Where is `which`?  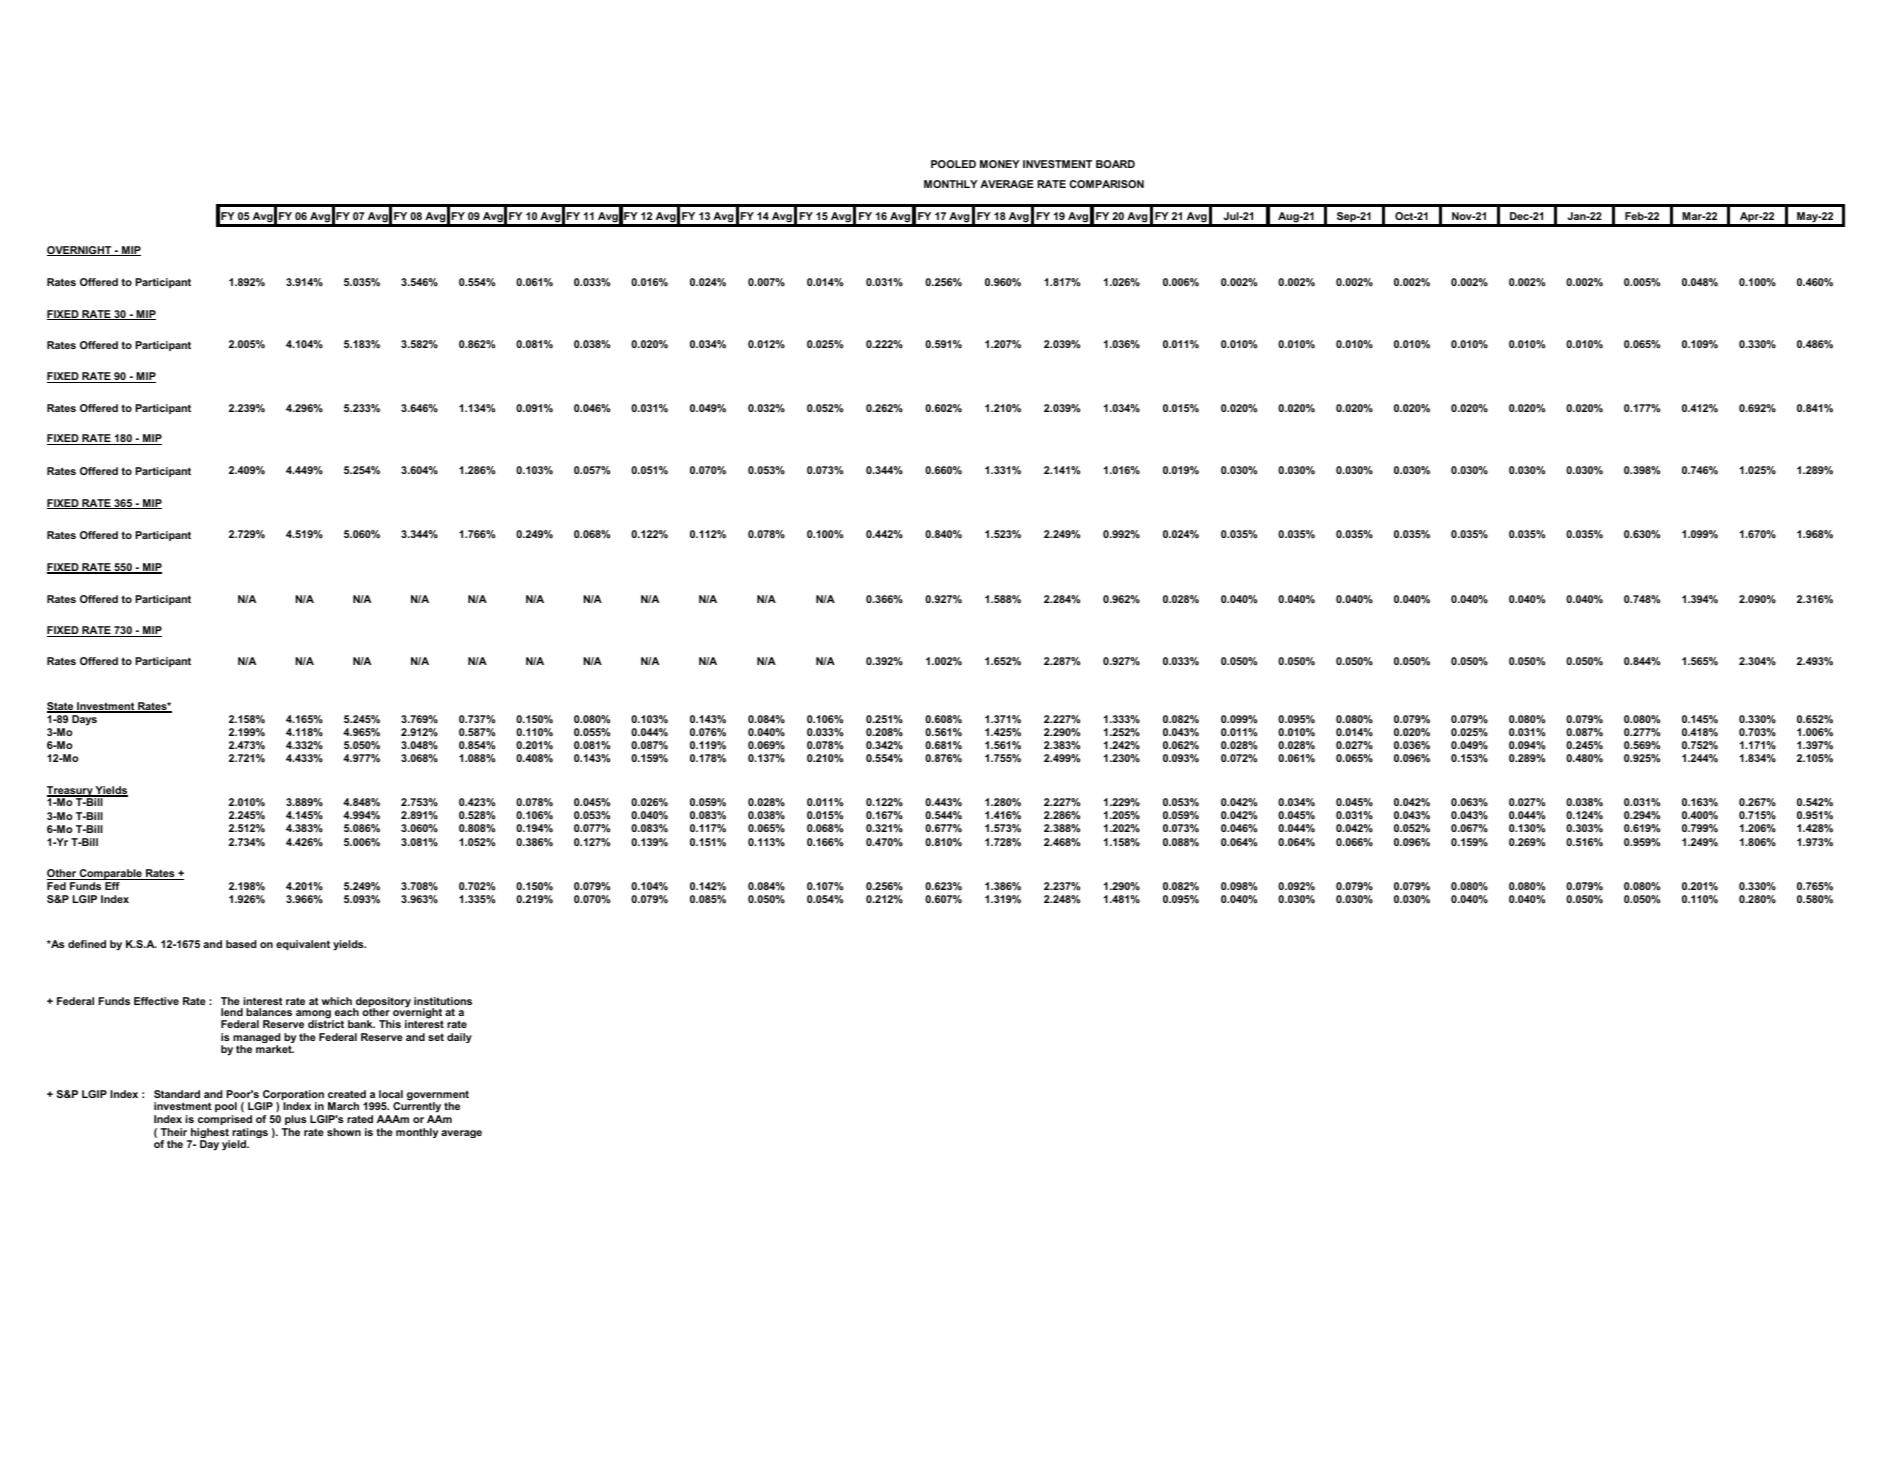
which is located at coordinates (336, 1001).
